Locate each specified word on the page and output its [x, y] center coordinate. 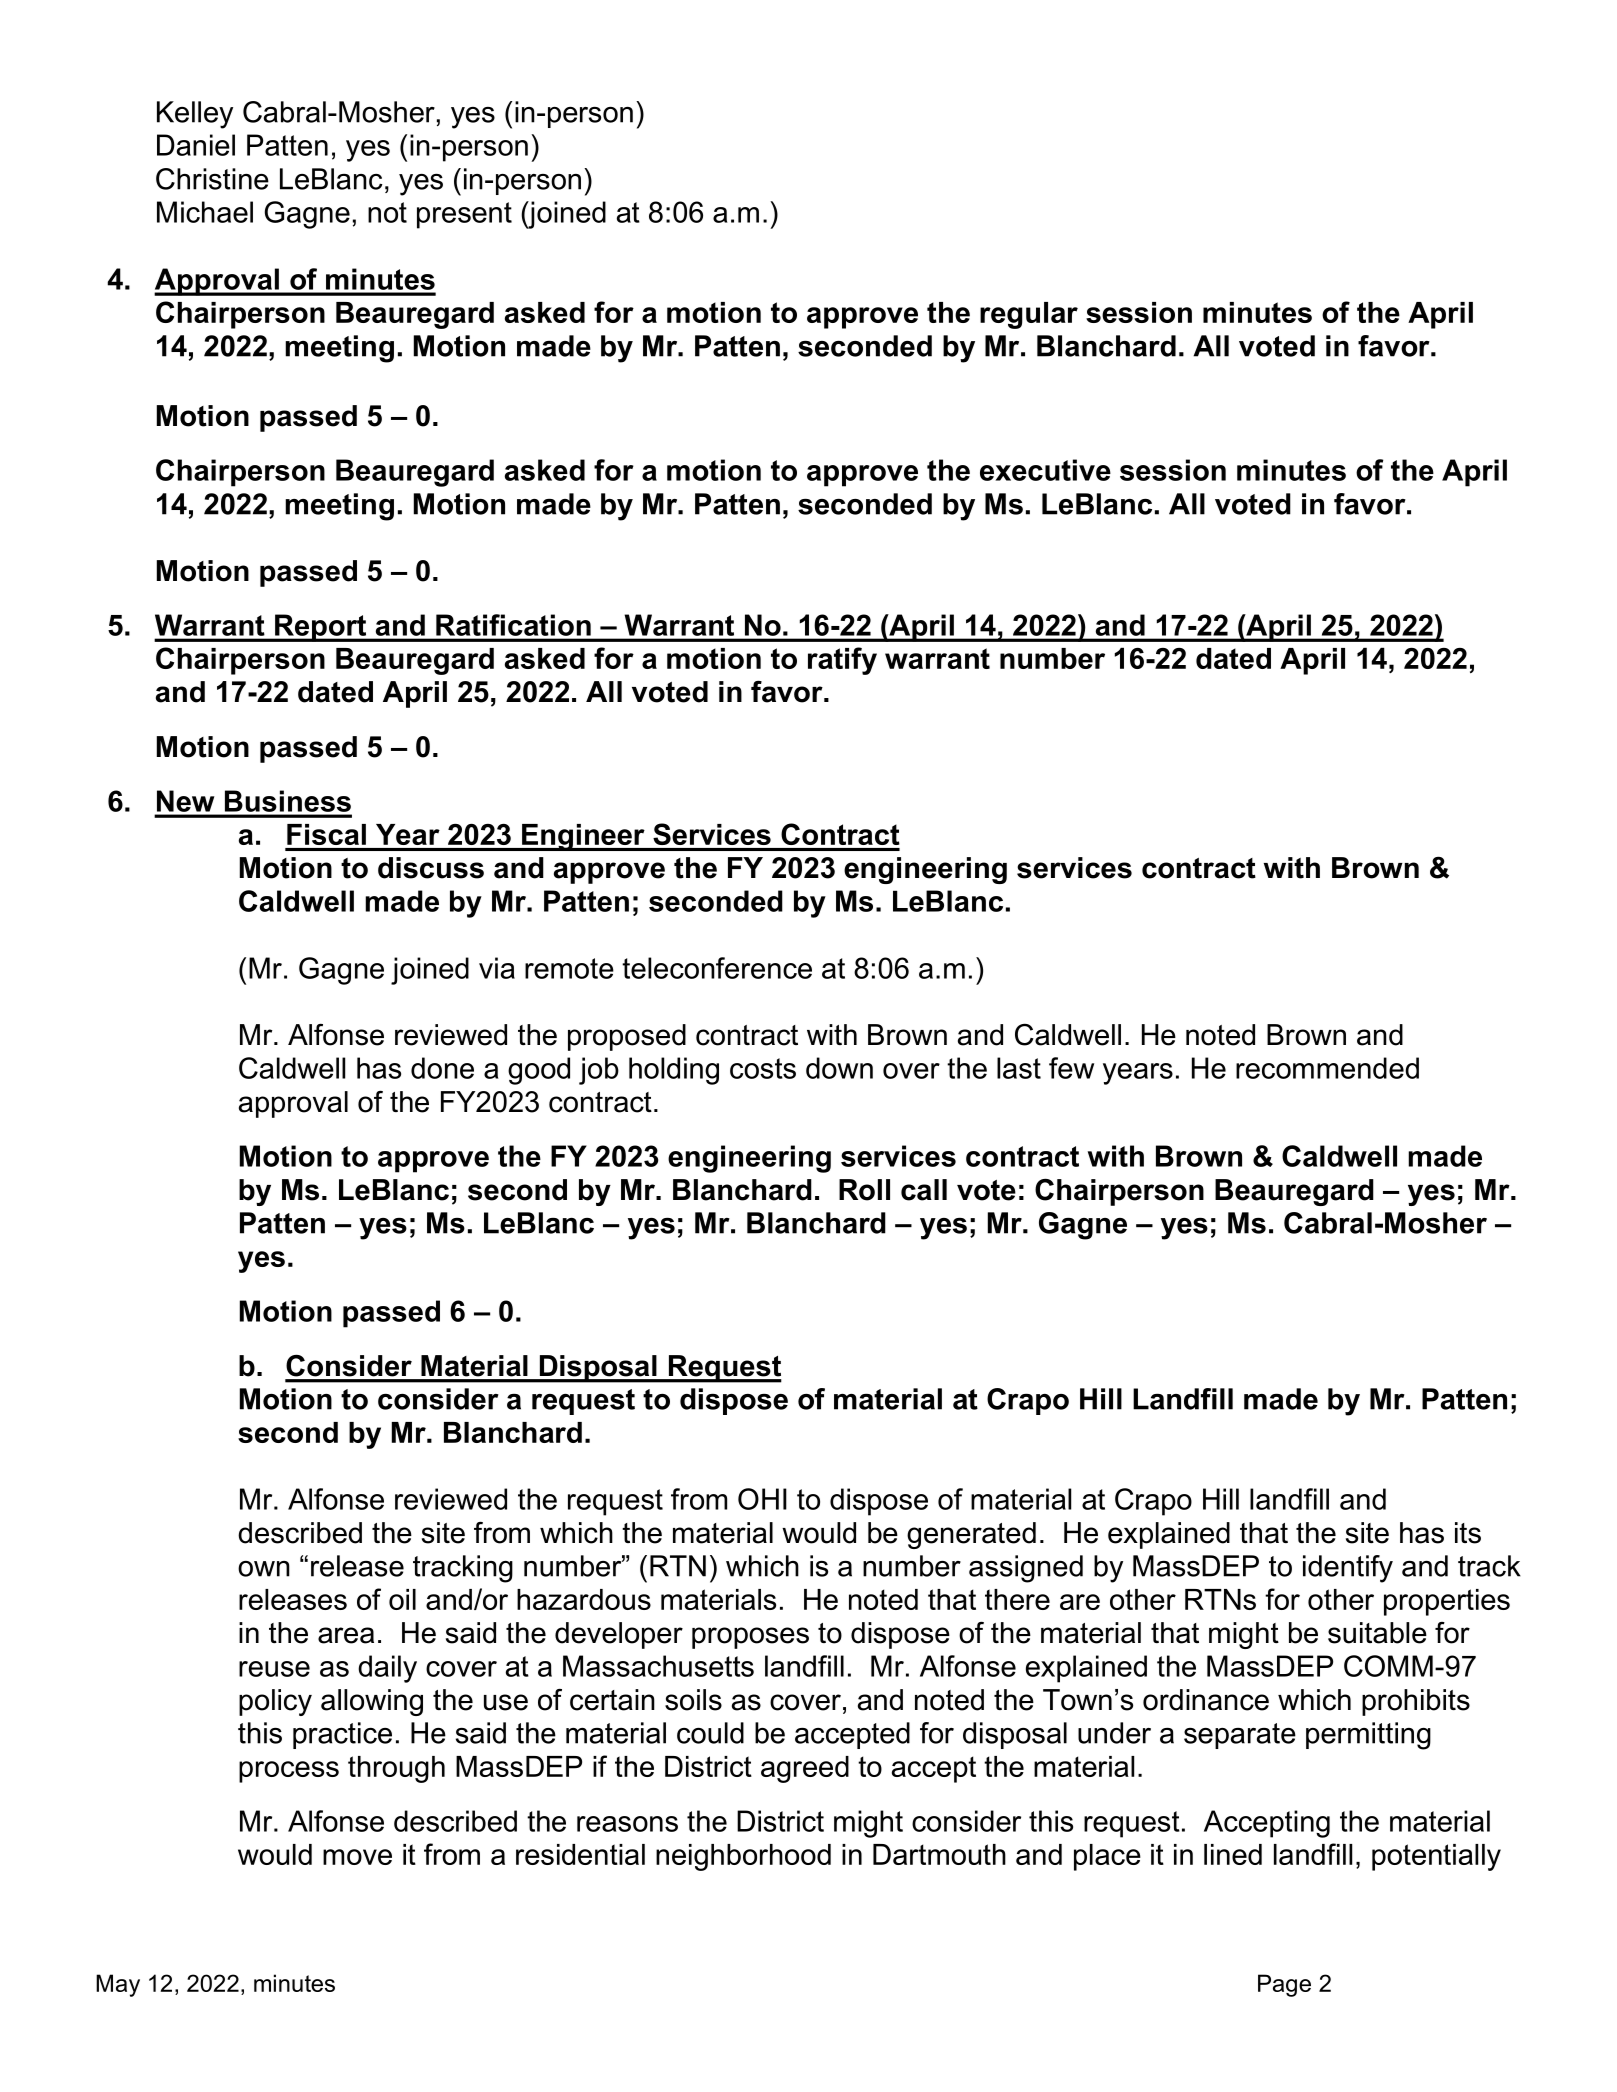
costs [763, 1068]
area [346, 1635]
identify [1348, 1569]
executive [1045, 470]
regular [1029, 315]
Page [1284, 1985]
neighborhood [743, 1857]
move [357, 1857]
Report [321, 628]
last [1019, 1068]
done [442, 1068]
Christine [212, 179]
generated [971, 1535]
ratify [842, 661]
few [1071, 1068]
